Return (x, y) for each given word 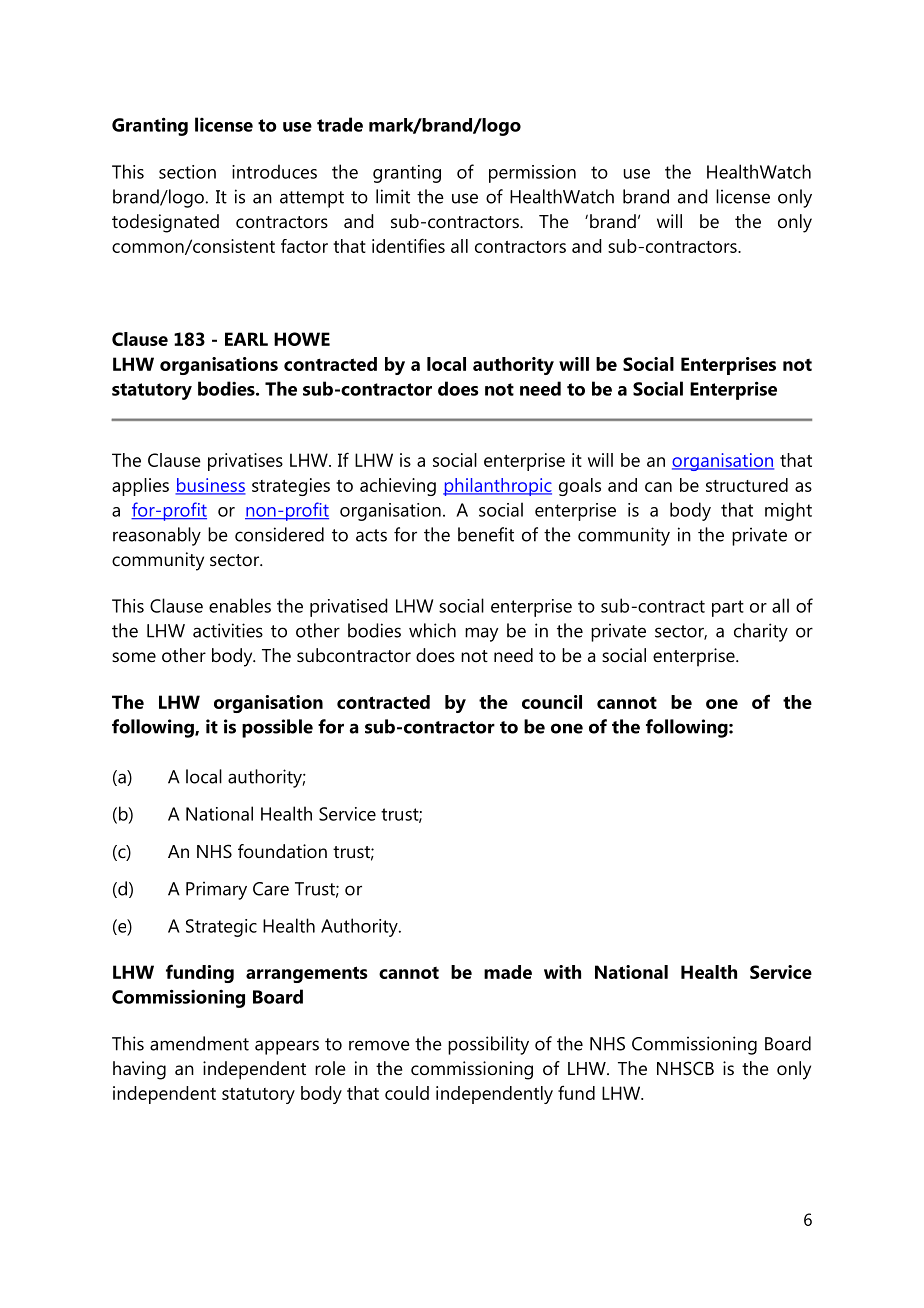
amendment (199, 1043)
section (187, 172)
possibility (488, 1045)
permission (532, 174)
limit (393, 196)
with (562, 972)
